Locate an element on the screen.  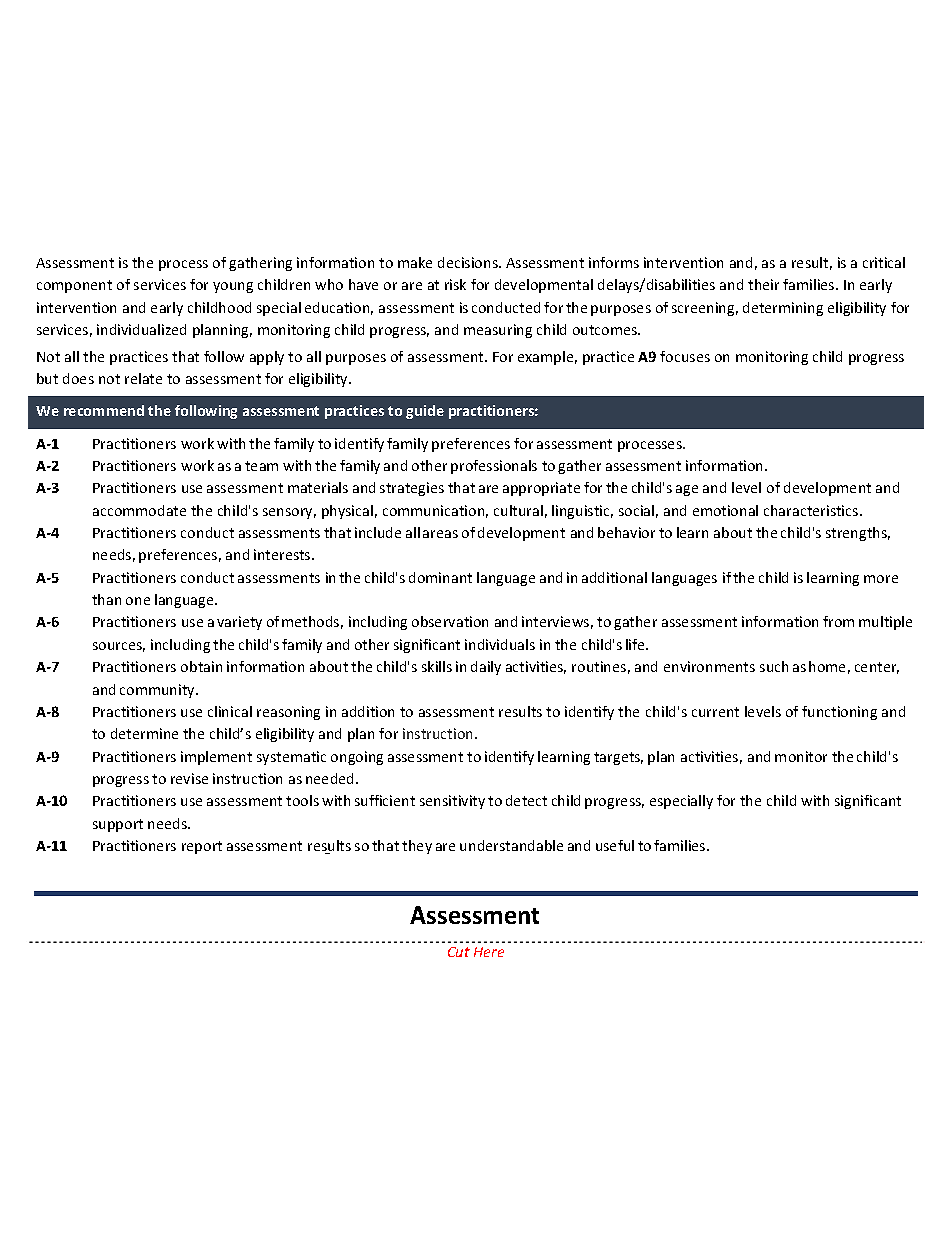
report is located at coordinates (202, 847).
